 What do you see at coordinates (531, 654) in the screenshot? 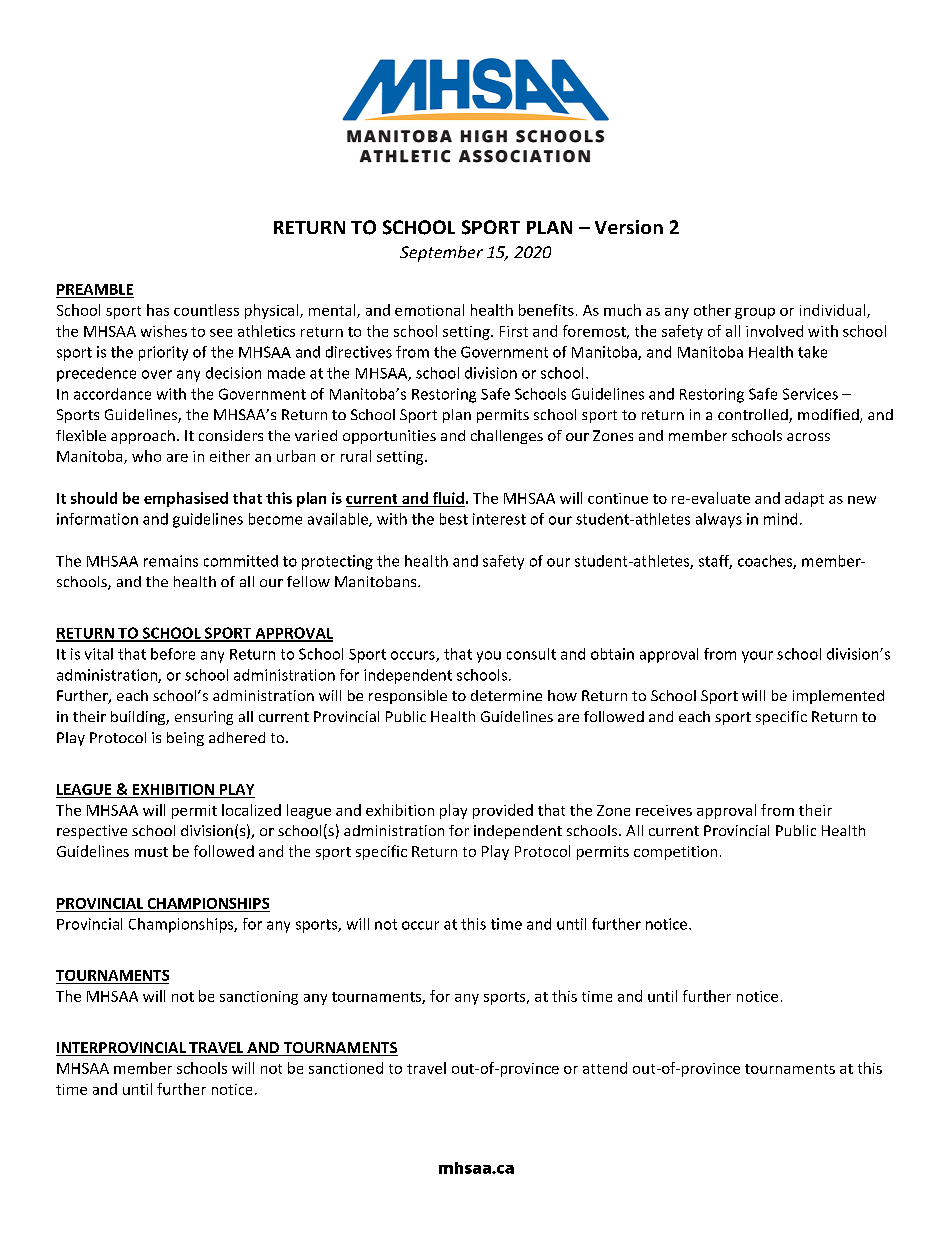
I see `consult` at bounding box center [531, 654].
